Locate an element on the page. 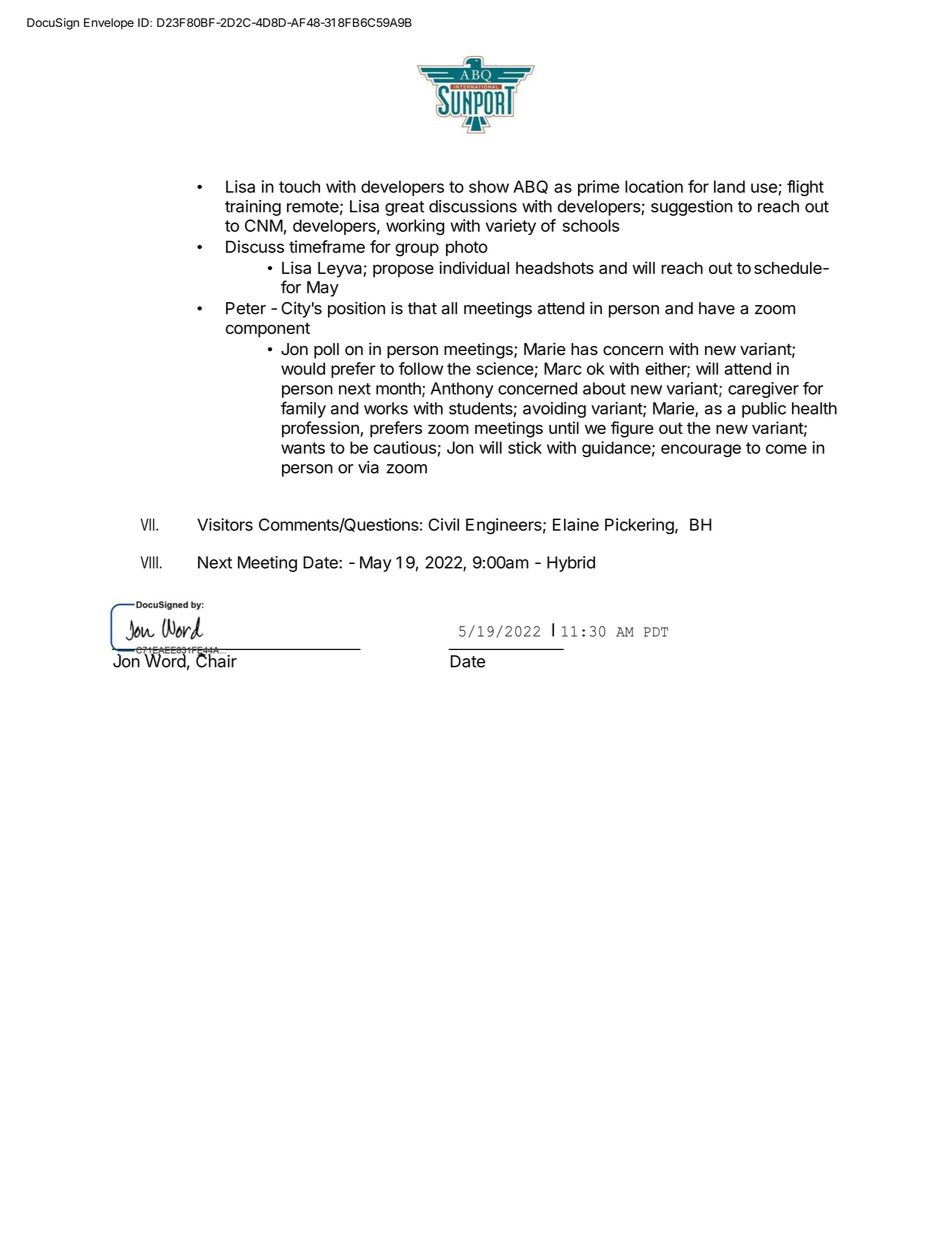 The image size is (952, 1233). Hybrid is located at coordinates (571, 564).
